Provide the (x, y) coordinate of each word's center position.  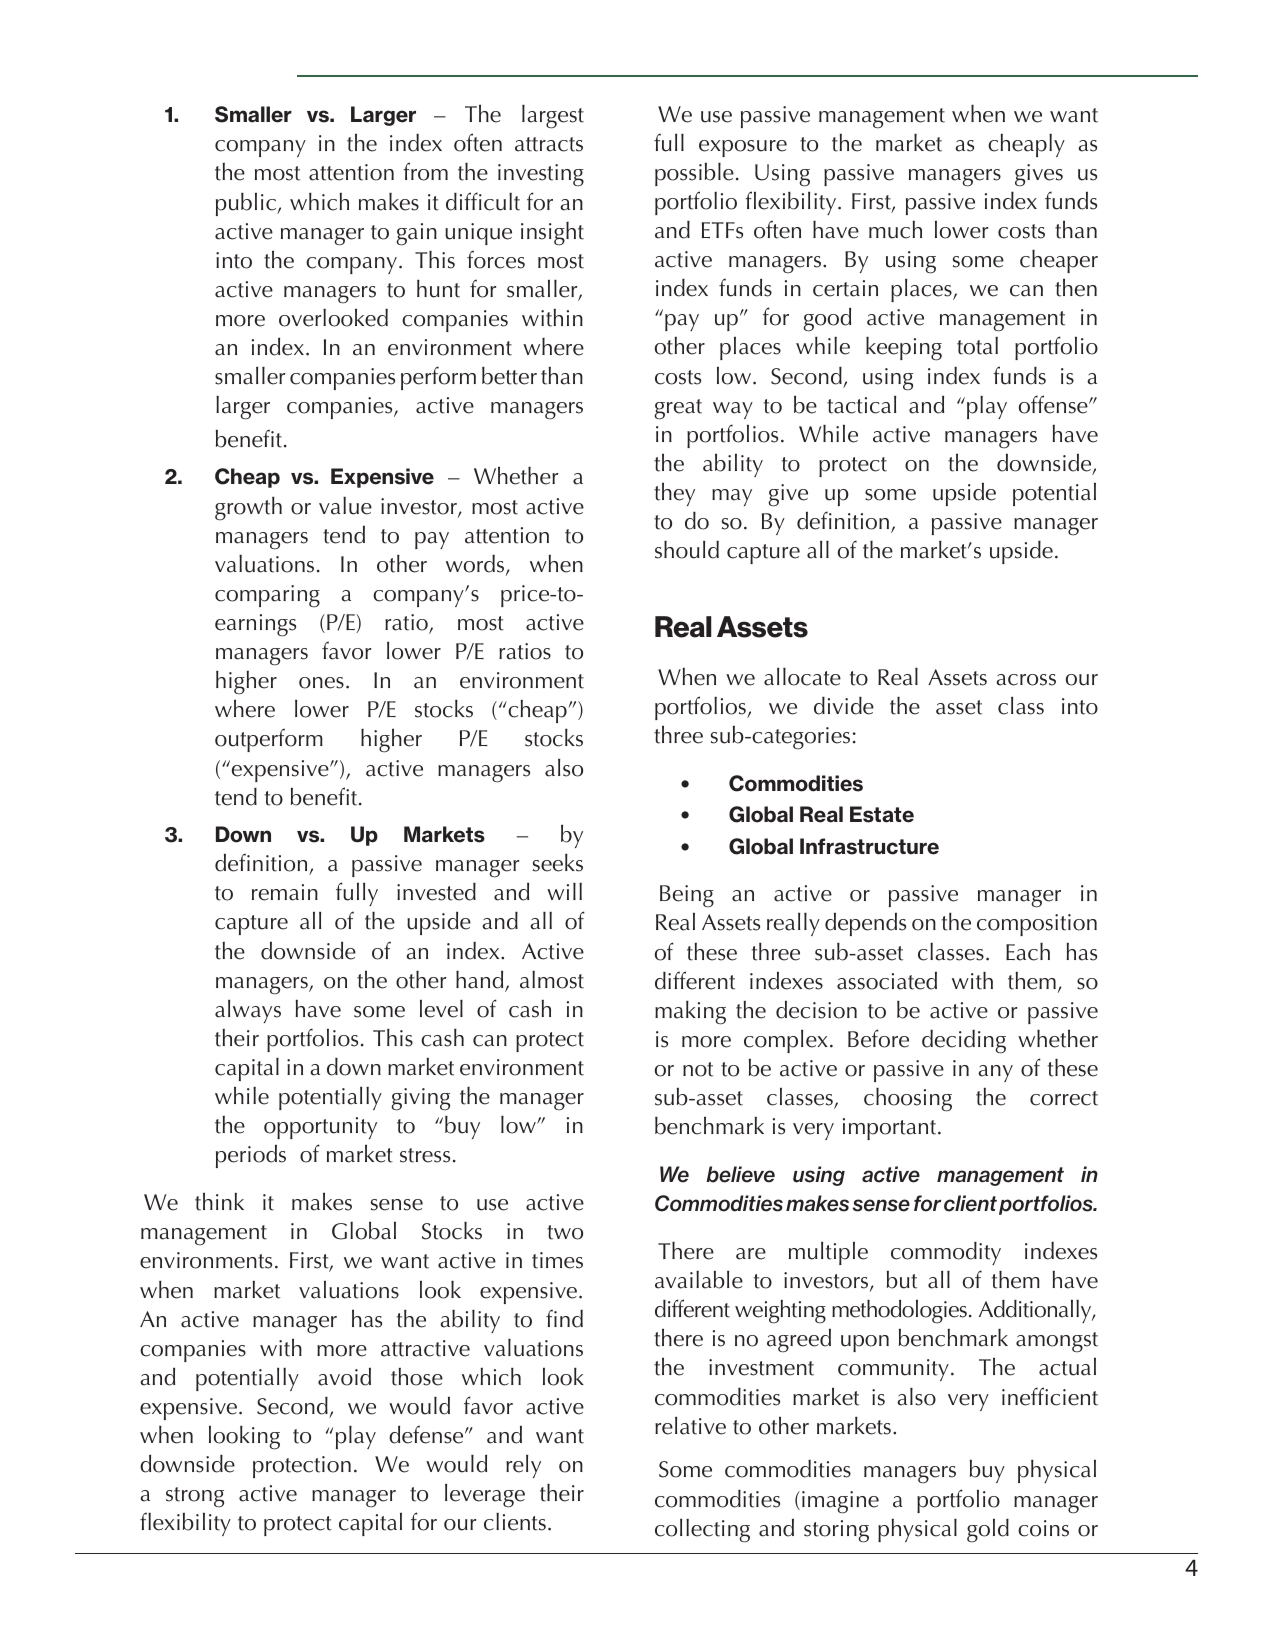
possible (694, 174)
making (690, 1013)
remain (285, 892)
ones (321, 683)
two (565, 1232)
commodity (946, 1253)
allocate (802, 677)
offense (1054, 404)
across (1026, 680)
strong (195, 1497)
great (678, 409)
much (895, 230)
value (345, 506)
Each (1028, 952)
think (219, 1202)
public (247, 204)
